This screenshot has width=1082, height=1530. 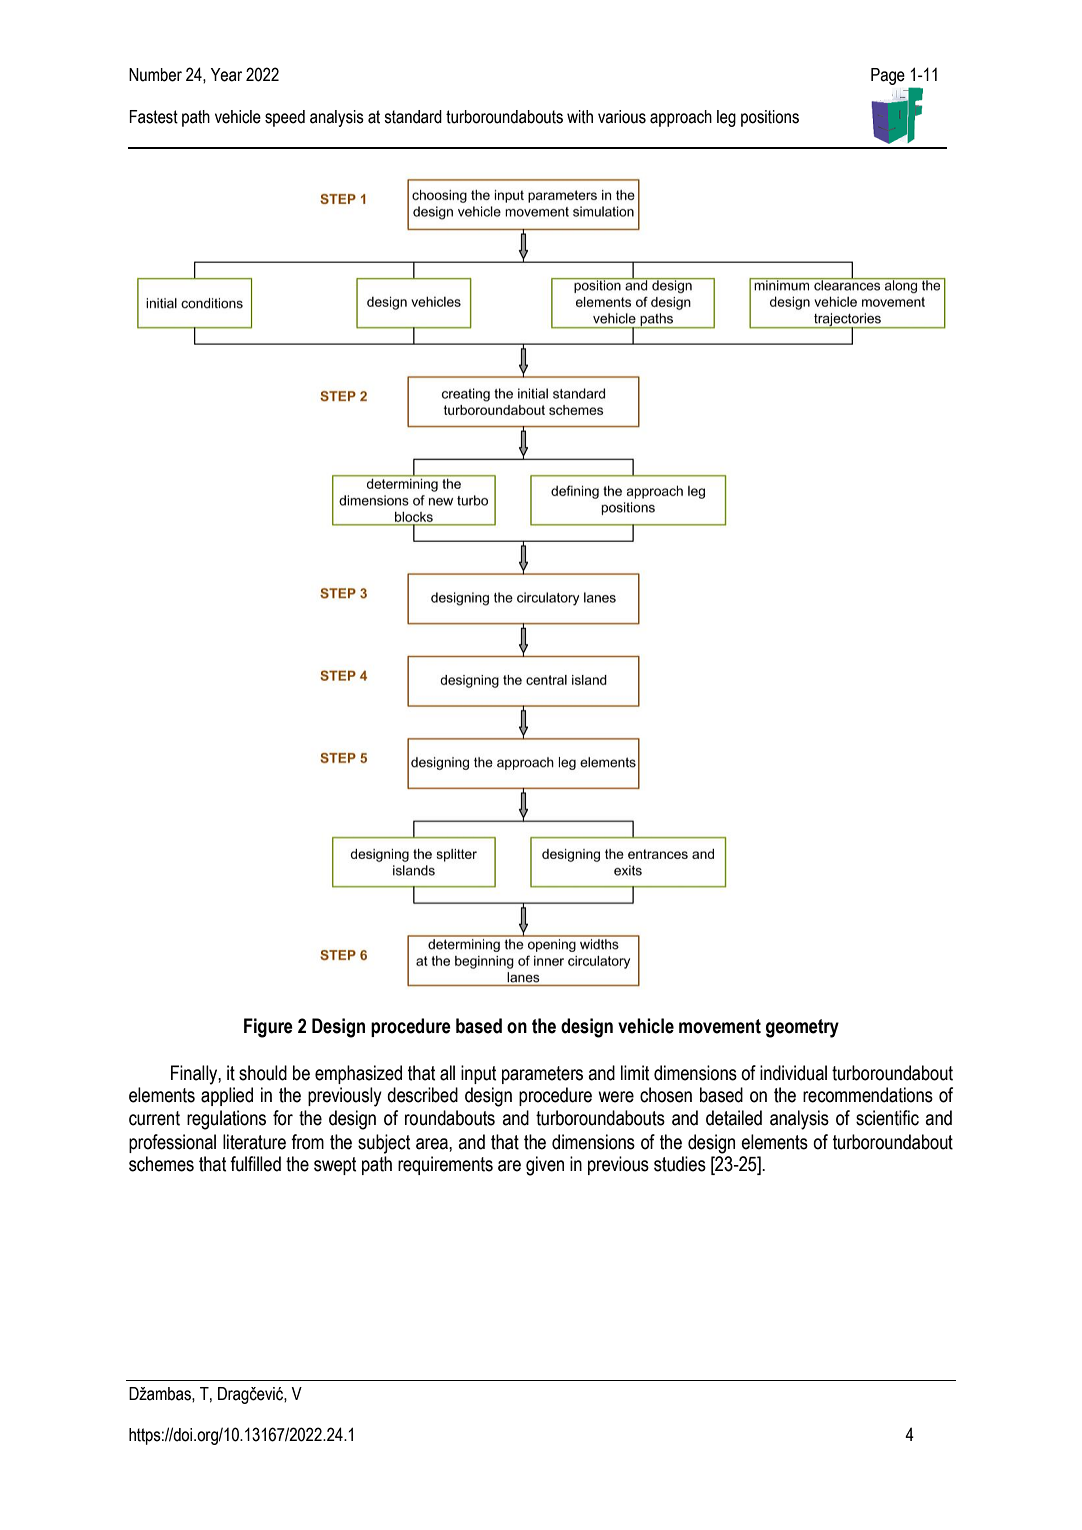 I want to click on detailed, so click(x=734, y=1118).
